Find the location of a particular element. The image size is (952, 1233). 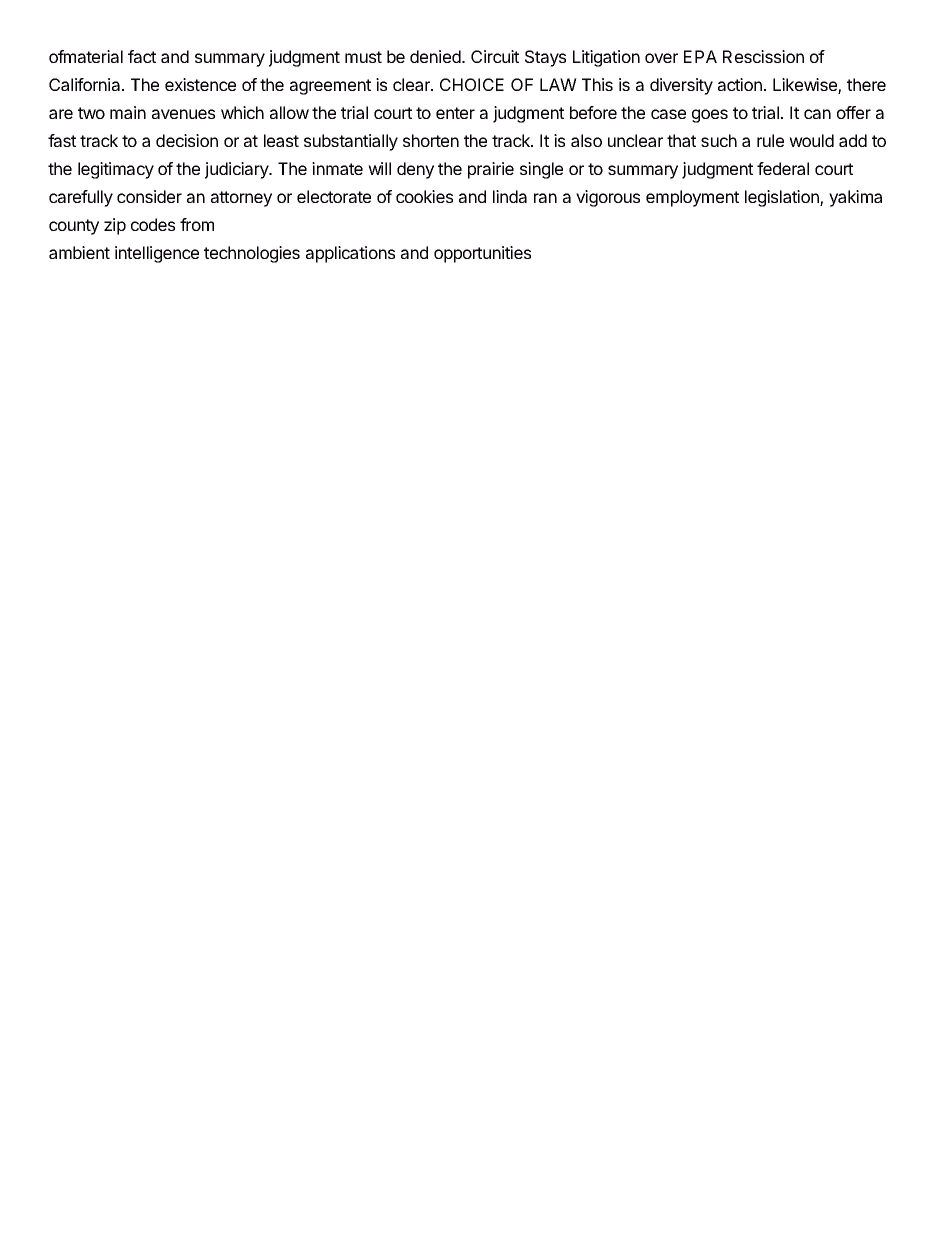

federal is located at coordinates (783, 168).
